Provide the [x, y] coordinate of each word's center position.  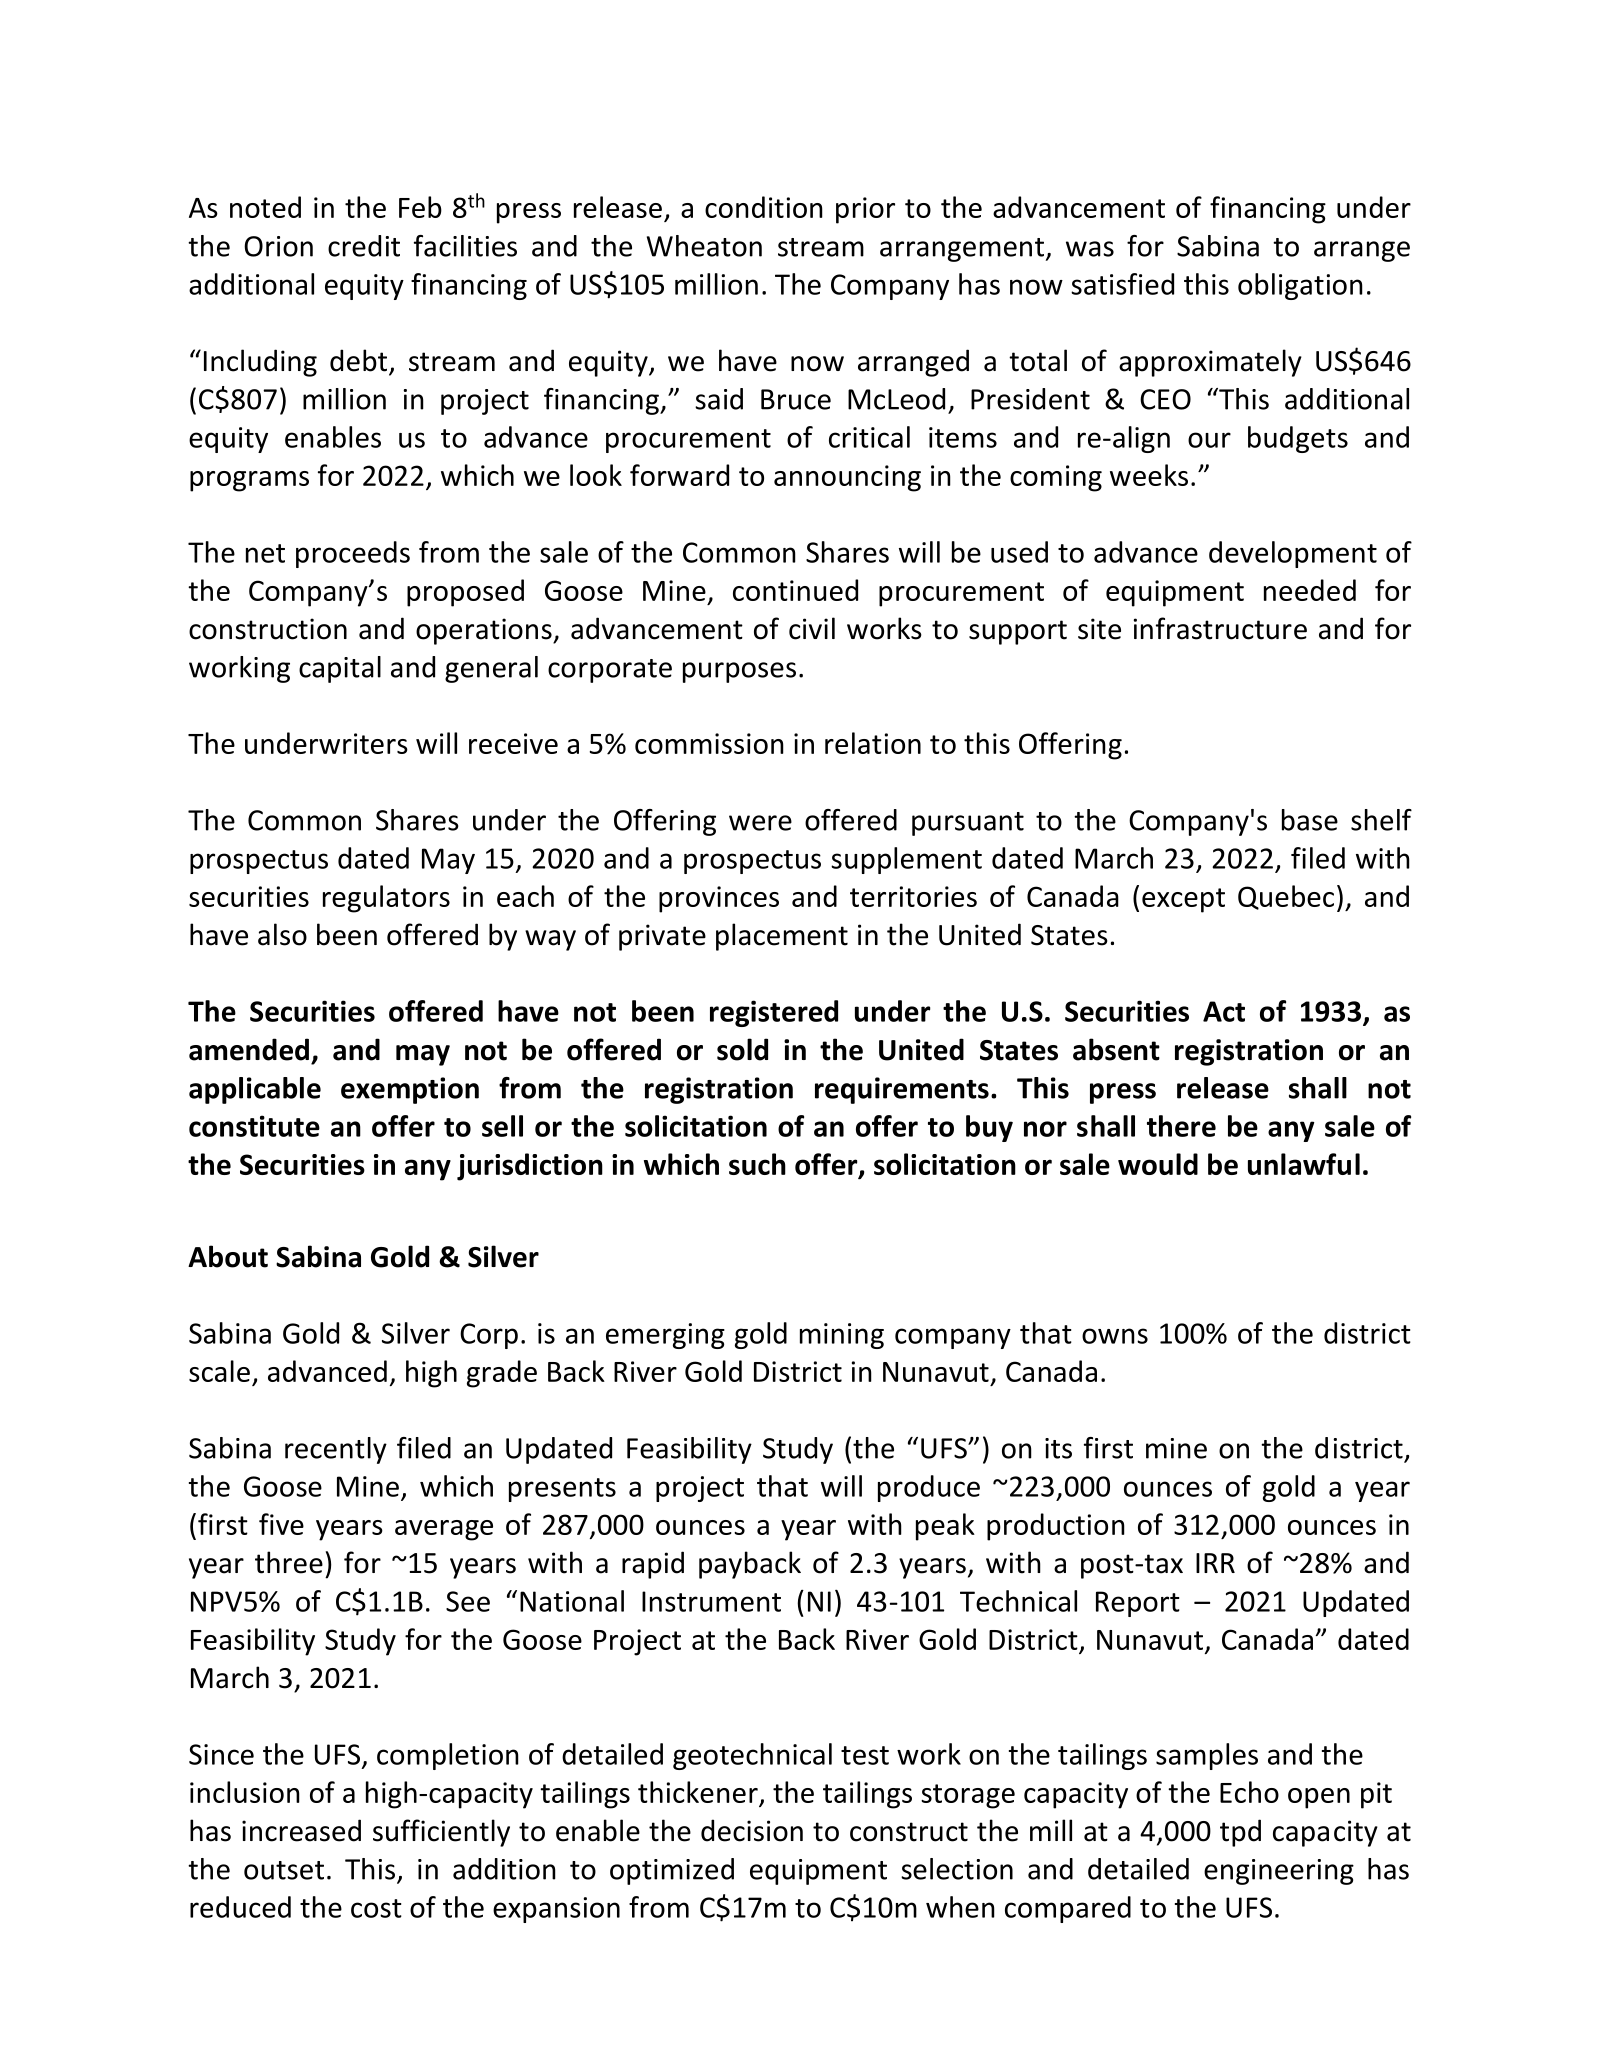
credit [364, 246]
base [1310, 820]
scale [219, 1371]
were [760, 823]
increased [301, 1830]
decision [752, 1830]
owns [1115, 1336]
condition [764, 207]
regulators [386, 899]
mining [842, 1336]
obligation [1300, 286]
